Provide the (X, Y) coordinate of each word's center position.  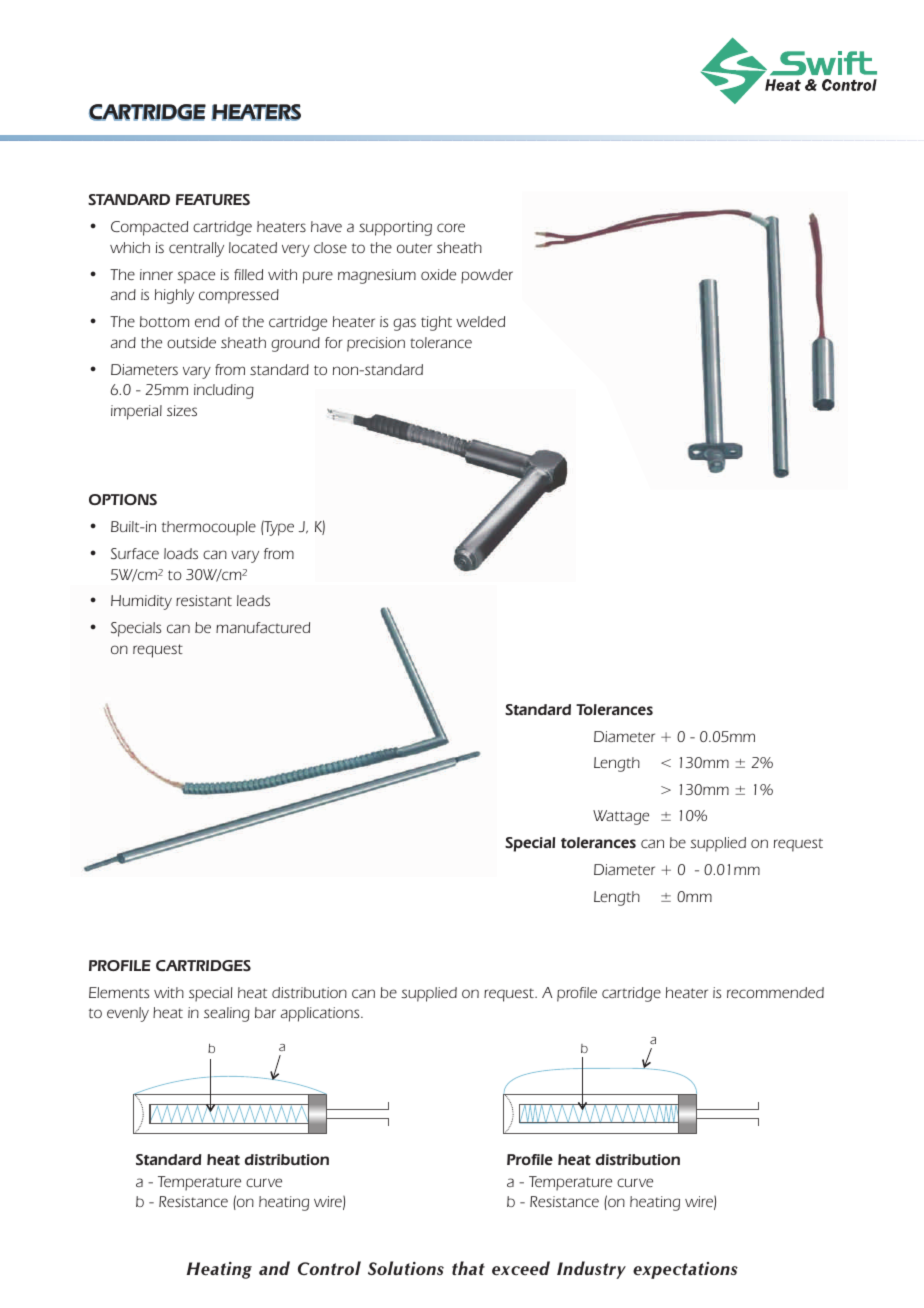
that (468, 1268)
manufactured (263, 627)
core (451, 227)
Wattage (621, 817)
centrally (196, 249)
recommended (775, 992)
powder (487, 276)
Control (329, 1268)
